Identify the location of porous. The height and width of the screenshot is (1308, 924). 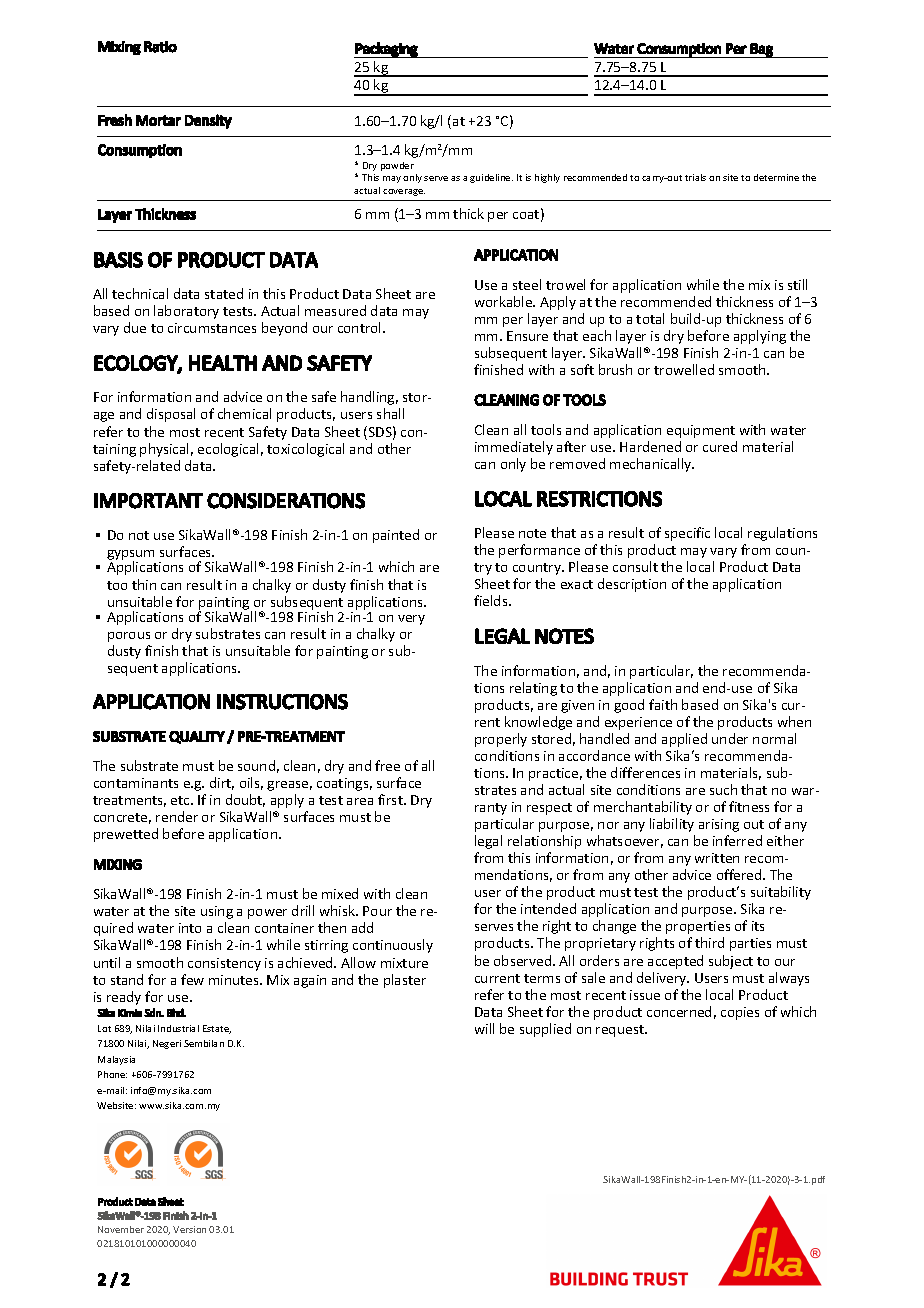
(129, 637).
